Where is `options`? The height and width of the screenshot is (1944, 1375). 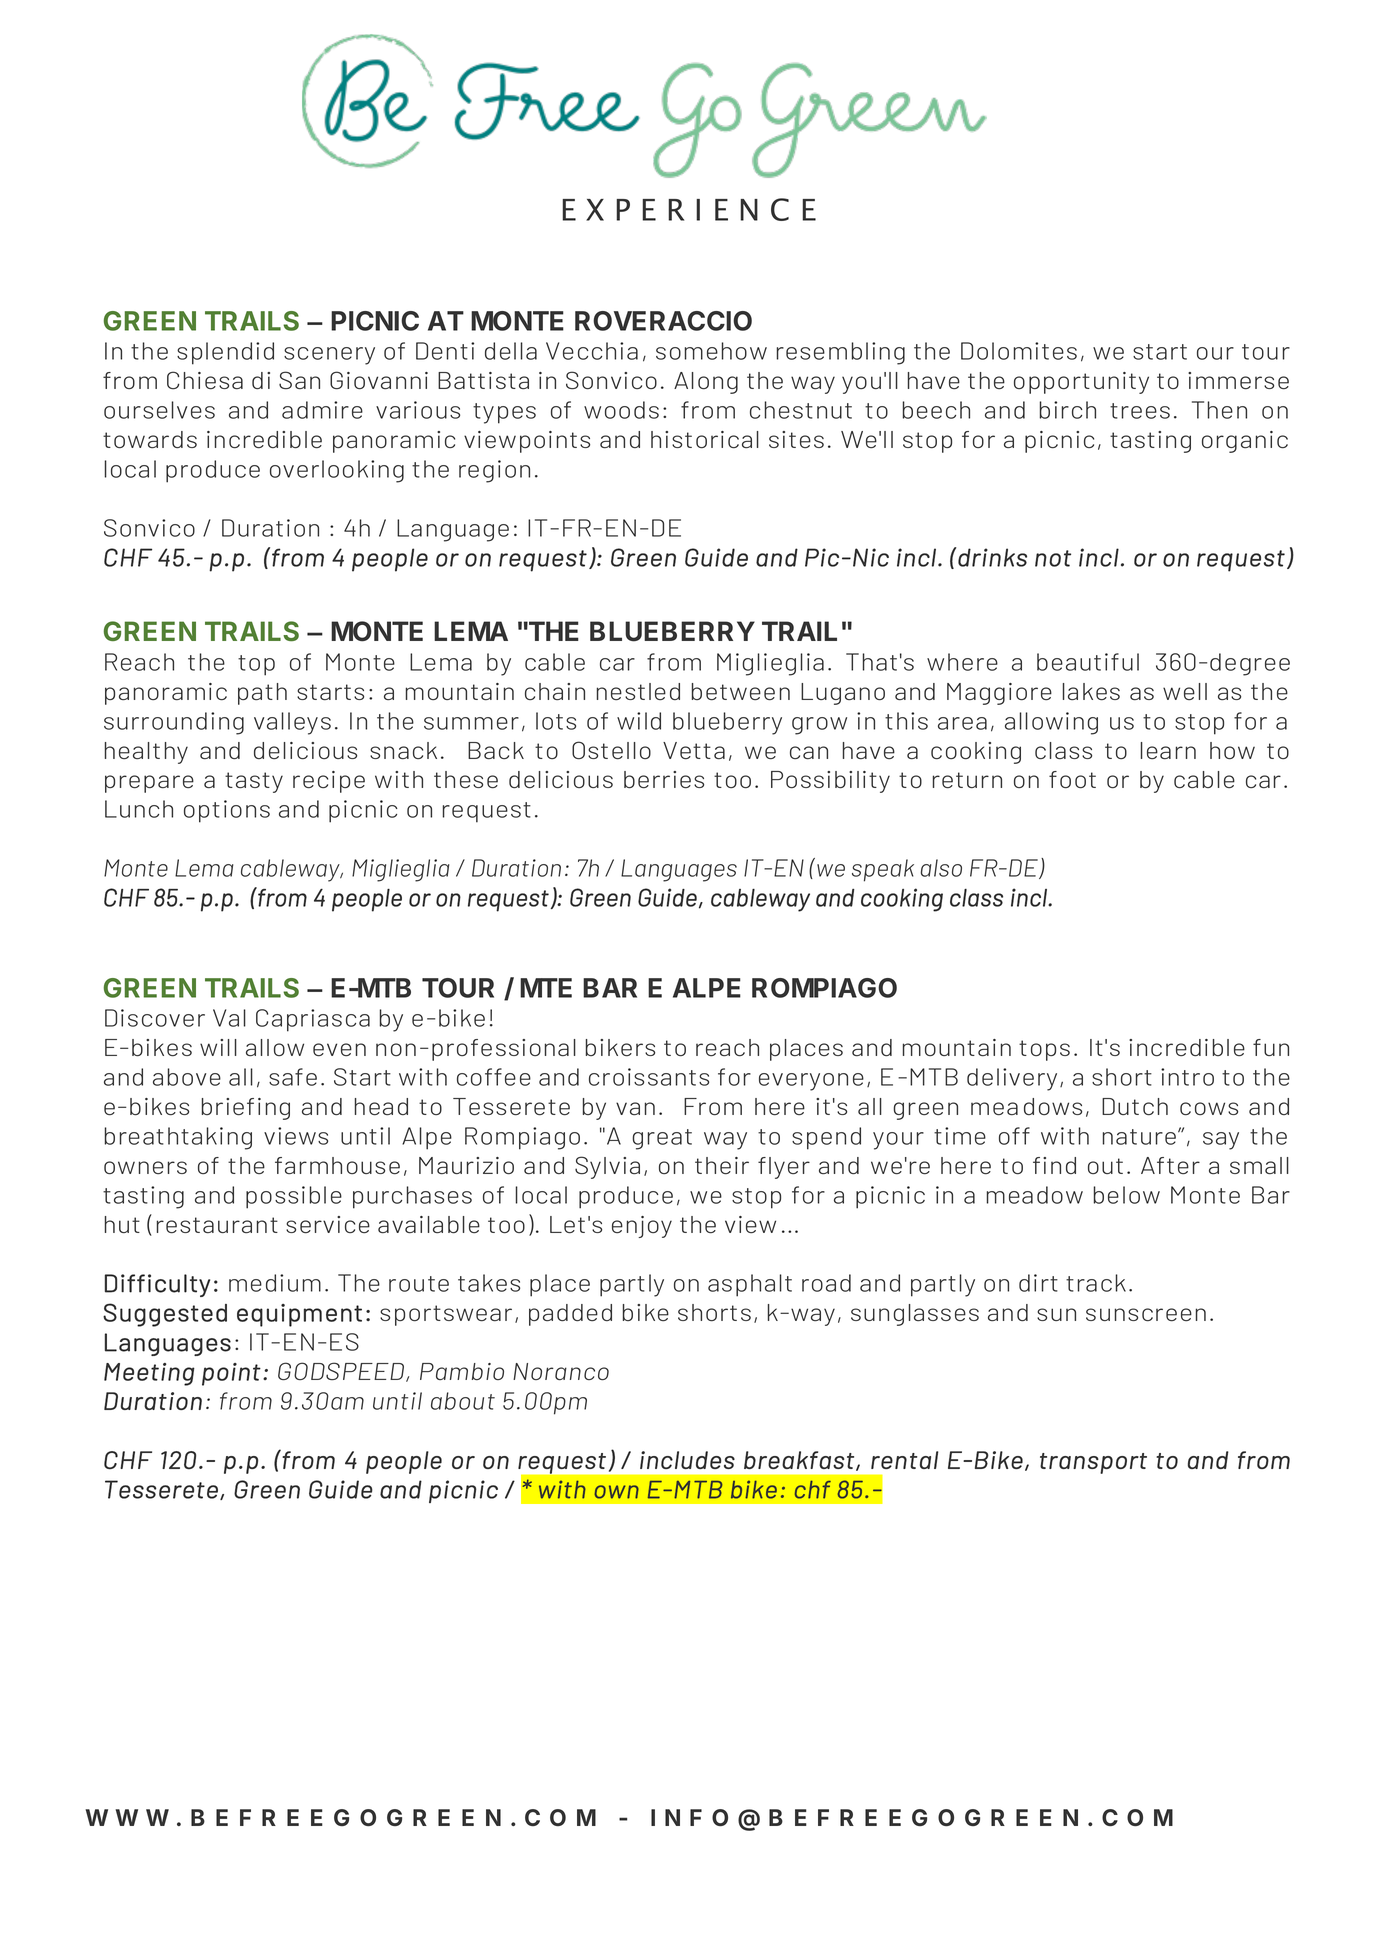 options is located at coordinates (227, 811).
